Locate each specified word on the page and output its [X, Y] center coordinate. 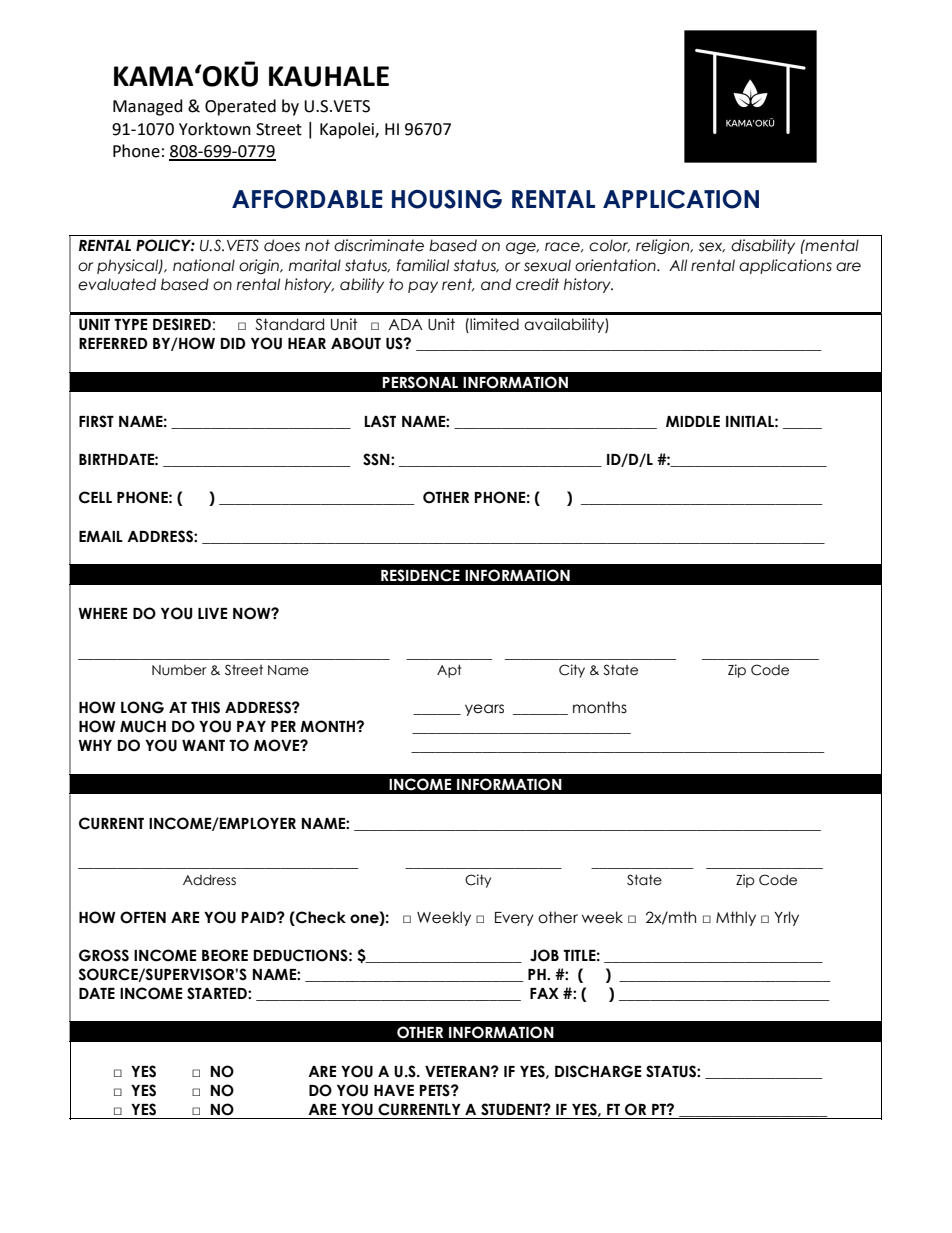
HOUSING [447, 199]
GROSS [104, 955]
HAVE [394, 1090]
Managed [148, 107]
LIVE [212, 613]
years [484, 710]
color [609, 245]
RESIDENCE [420, 575]
